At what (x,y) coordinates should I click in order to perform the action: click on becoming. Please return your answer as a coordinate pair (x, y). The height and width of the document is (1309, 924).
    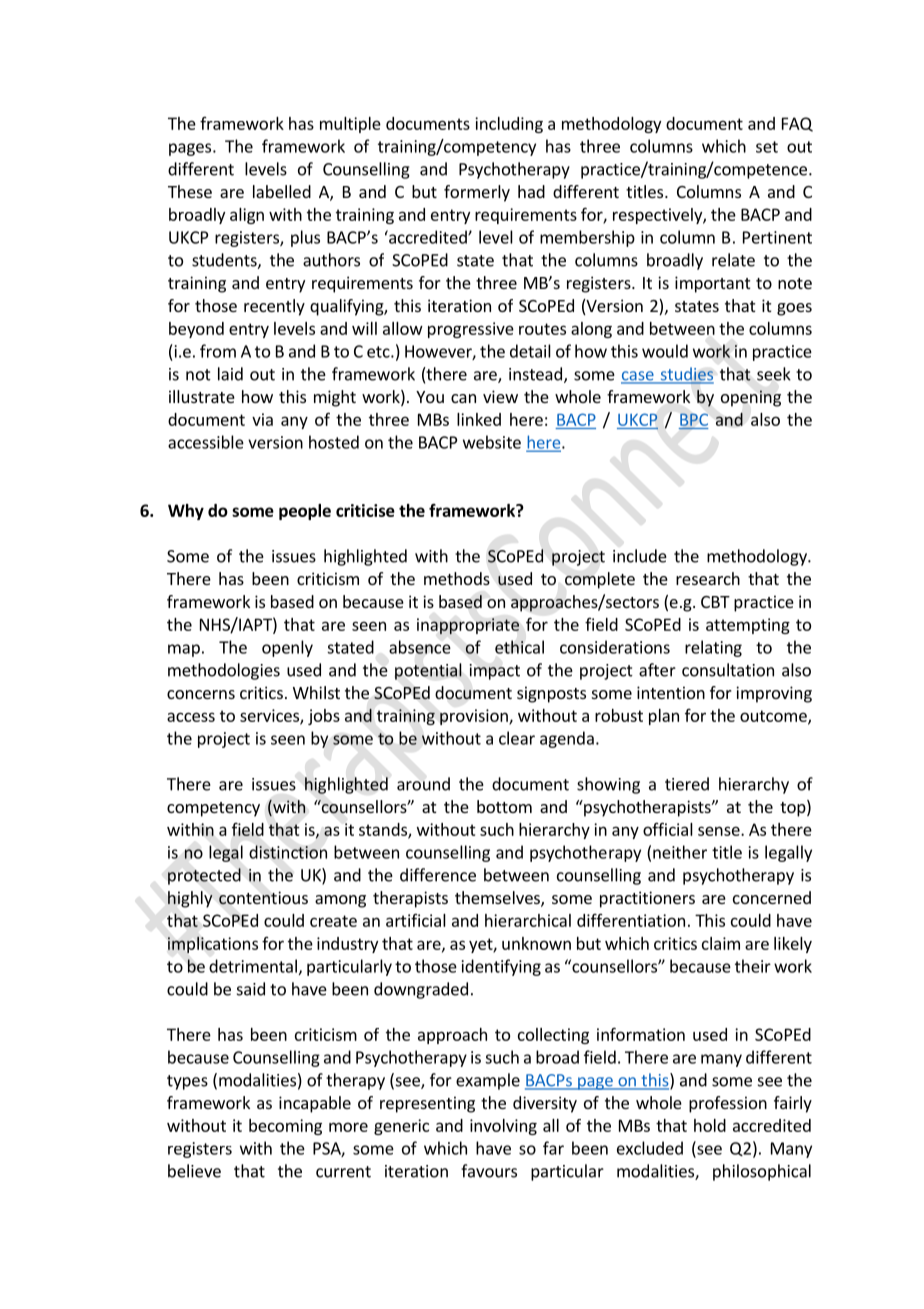
    Looking at the image, I should click on (285, 1127).
